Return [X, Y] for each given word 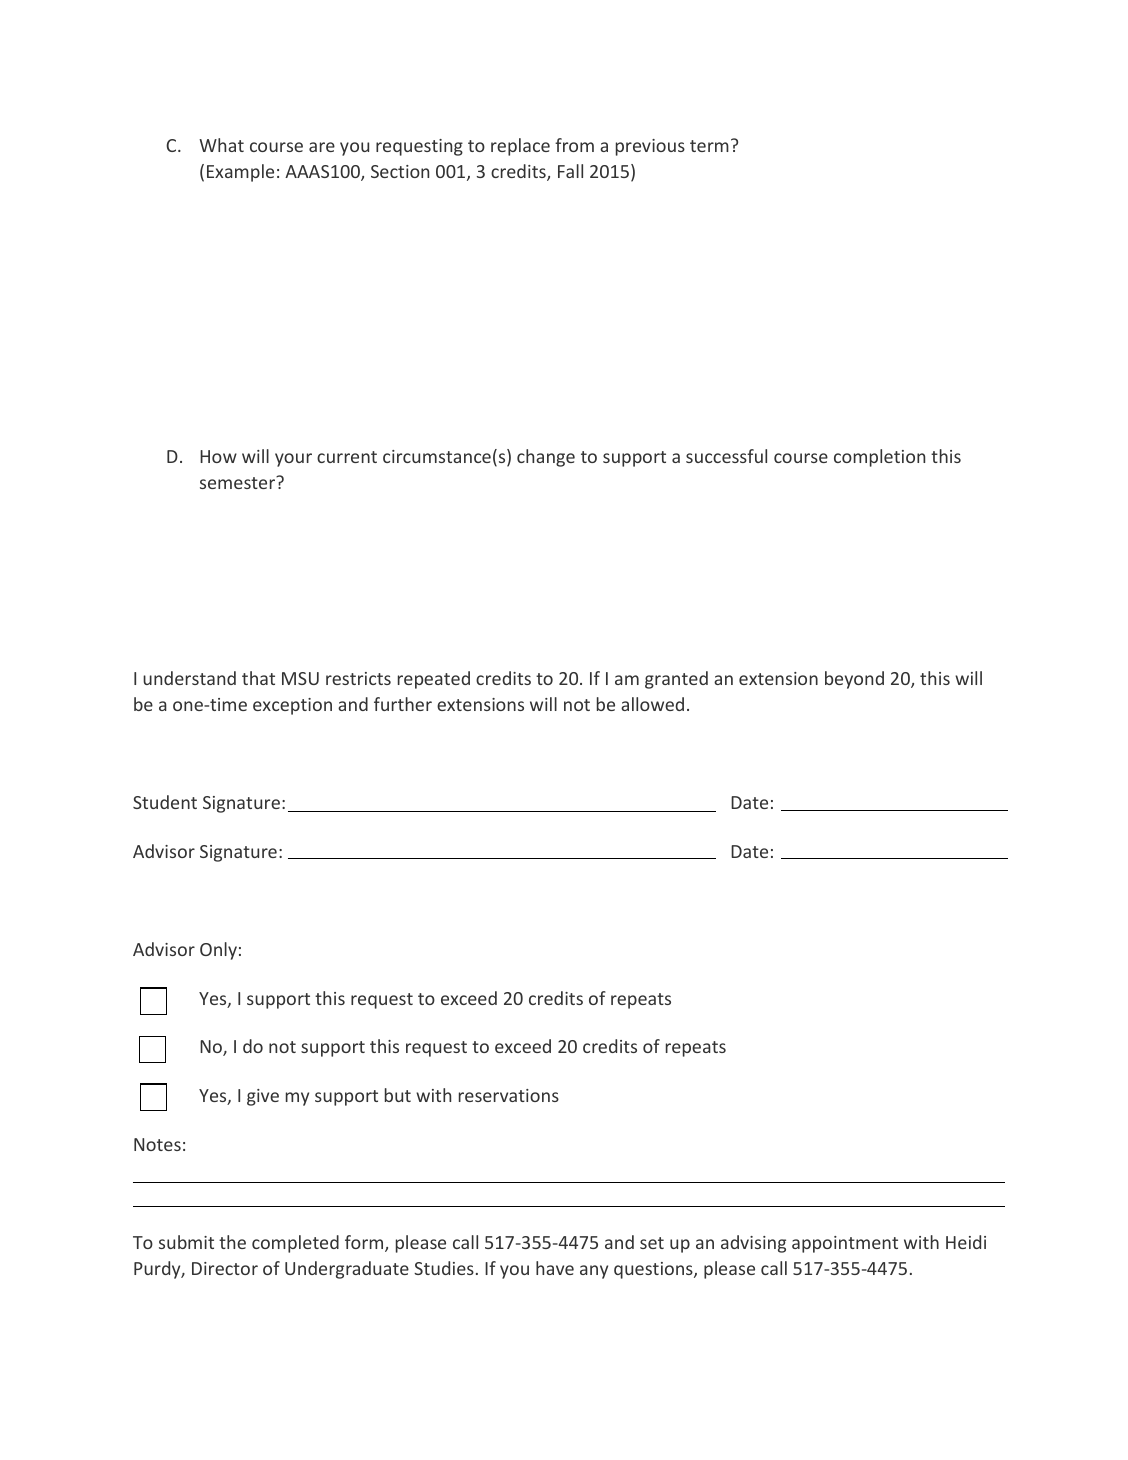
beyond [854, 680]
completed [295, 1244]
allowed [652, 704]
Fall [570, 171]
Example [240, 173]
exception [292, 706]
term [709, 146]
